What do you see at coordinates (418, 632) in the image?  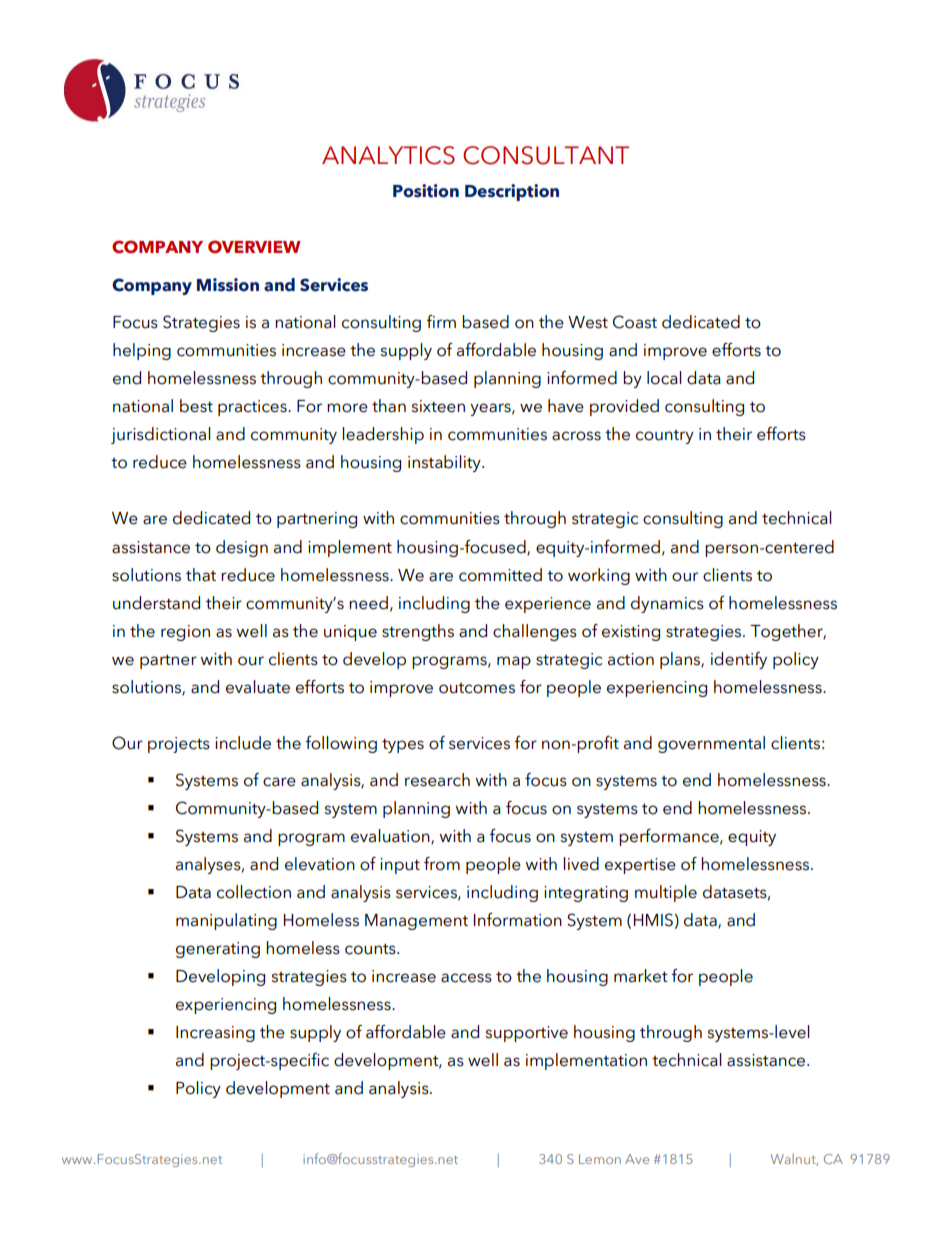 I see `strengths` at bounding box center [418, 632].
